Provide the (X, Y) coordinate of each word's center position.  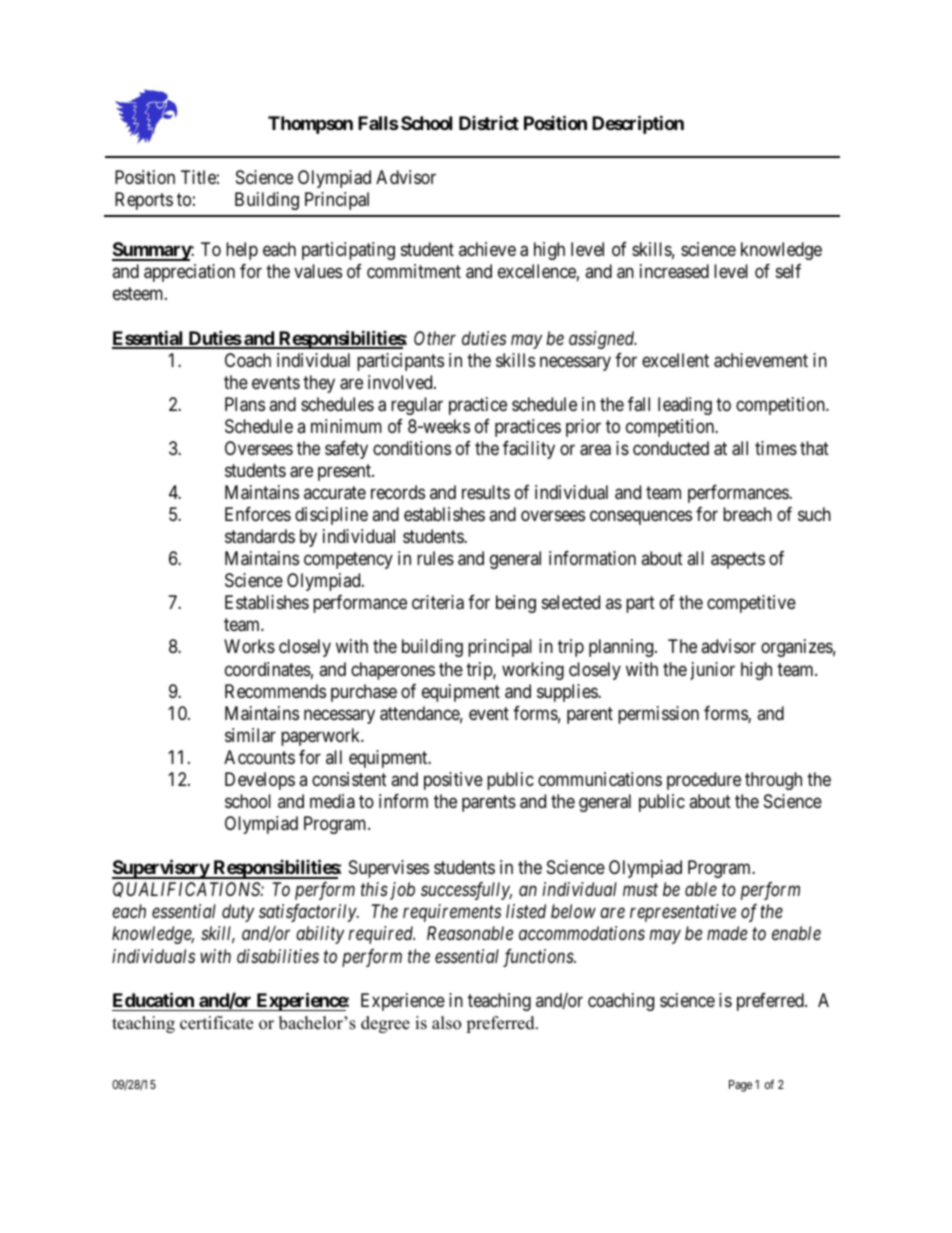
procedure (704, 781)
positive (453, 781)
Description (638, 124)
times (776, 448)
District (489, 123)
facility (529, 450)
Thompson (310, 125)
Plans (245, 404)
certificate (216, 1023)
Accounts (259, 757)
